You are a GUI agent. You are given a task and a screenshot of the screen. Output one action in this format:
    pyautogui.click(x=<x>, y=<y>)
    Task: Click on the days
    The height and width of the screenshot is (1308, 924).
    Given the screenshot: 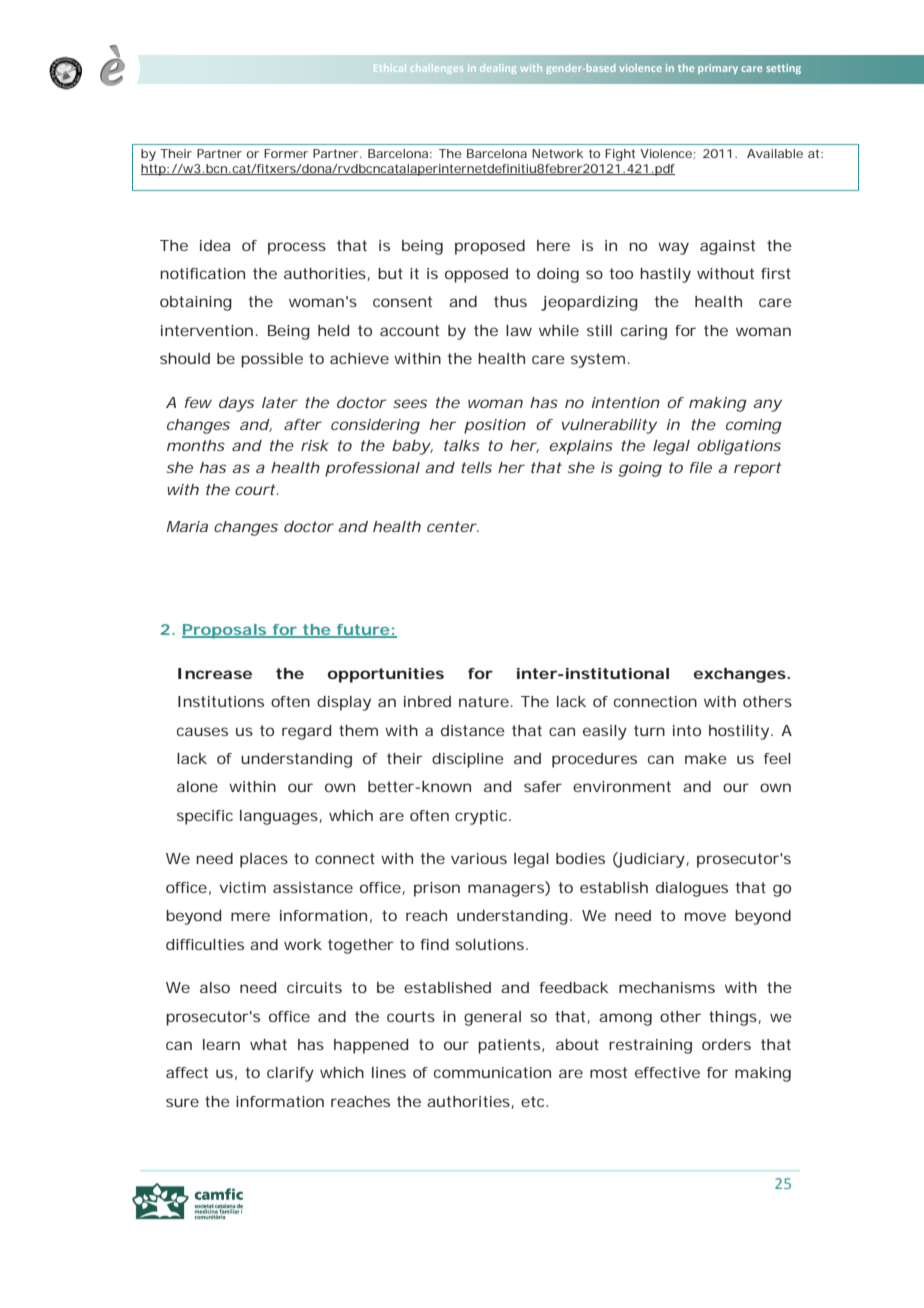 What is the action you would take?
    pyautogui.click(x=236, y=404)
